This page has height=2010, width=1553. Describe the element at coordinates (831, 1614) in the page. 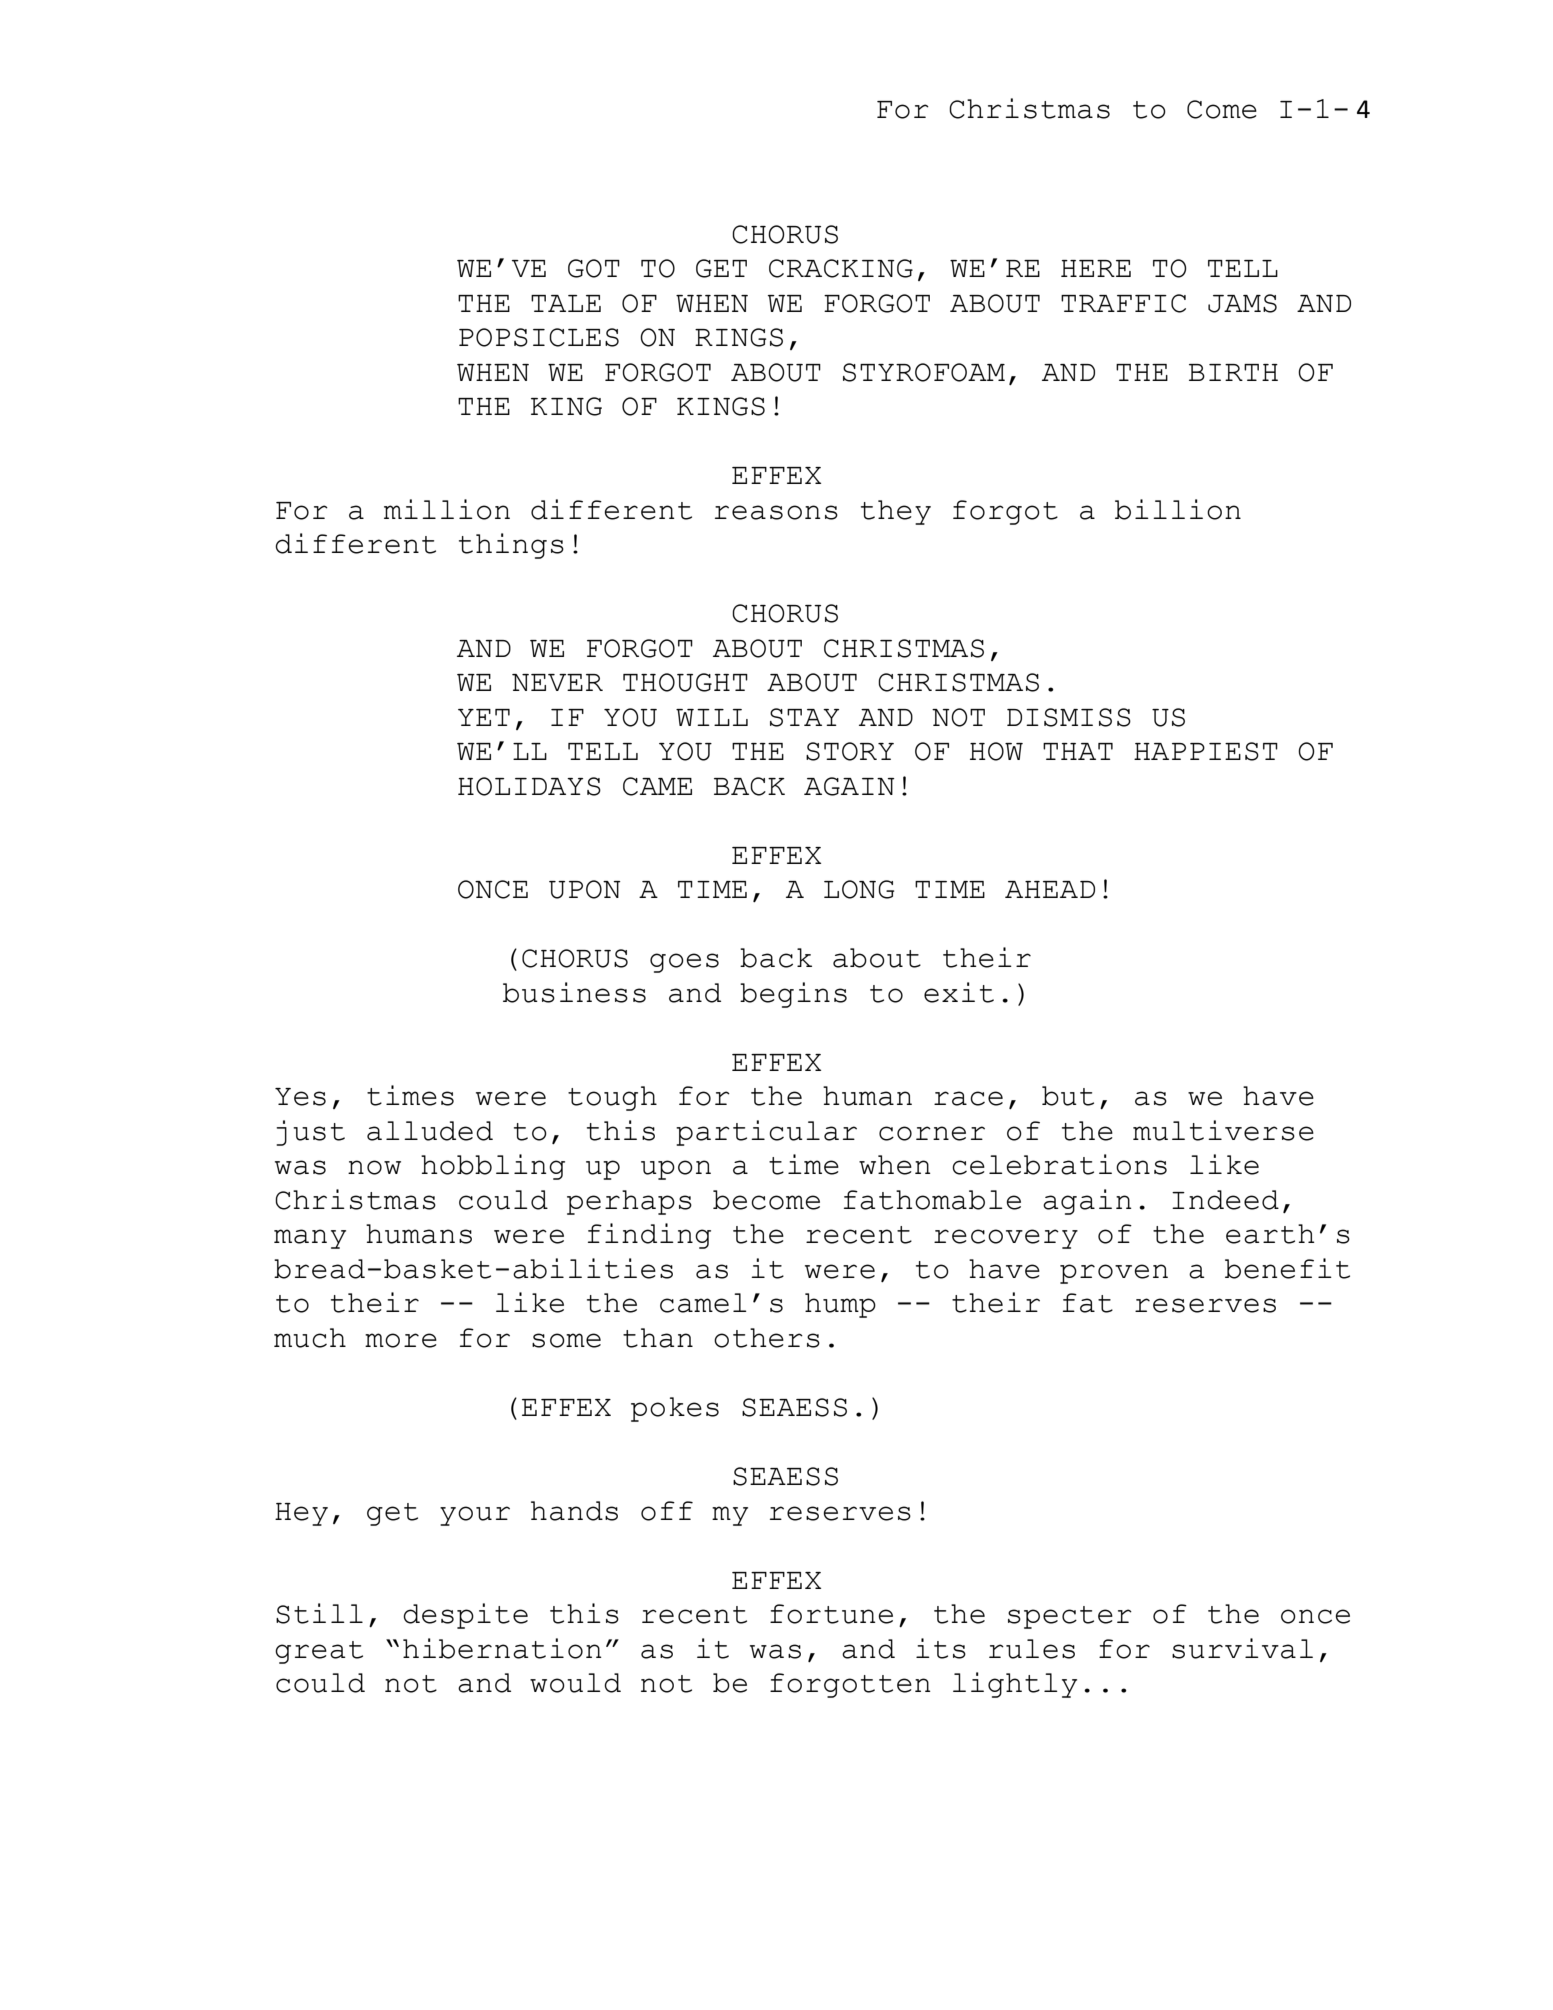

I see `fortune` at that location.
